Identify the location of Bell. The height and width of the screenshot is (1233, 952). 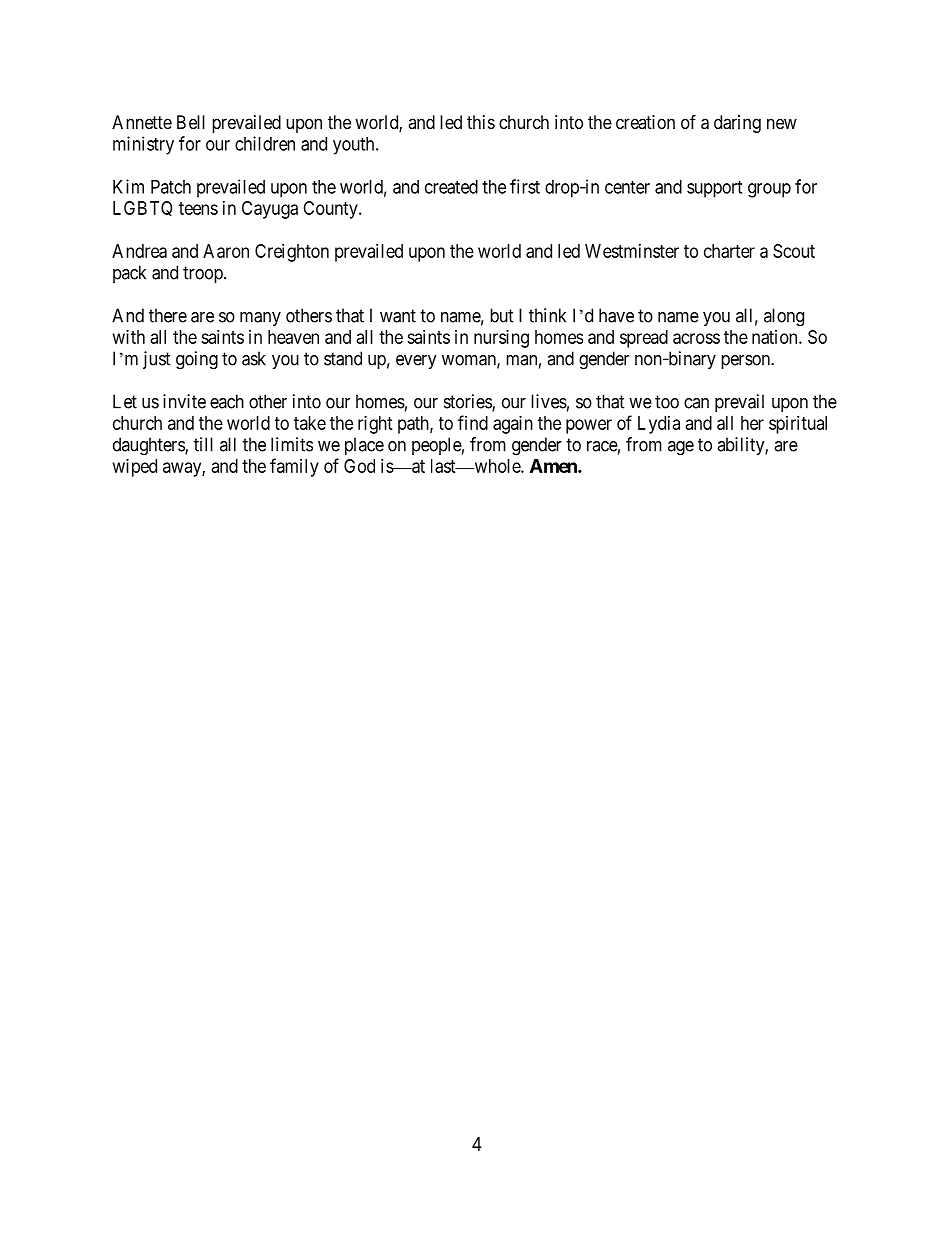
(191, 122).
